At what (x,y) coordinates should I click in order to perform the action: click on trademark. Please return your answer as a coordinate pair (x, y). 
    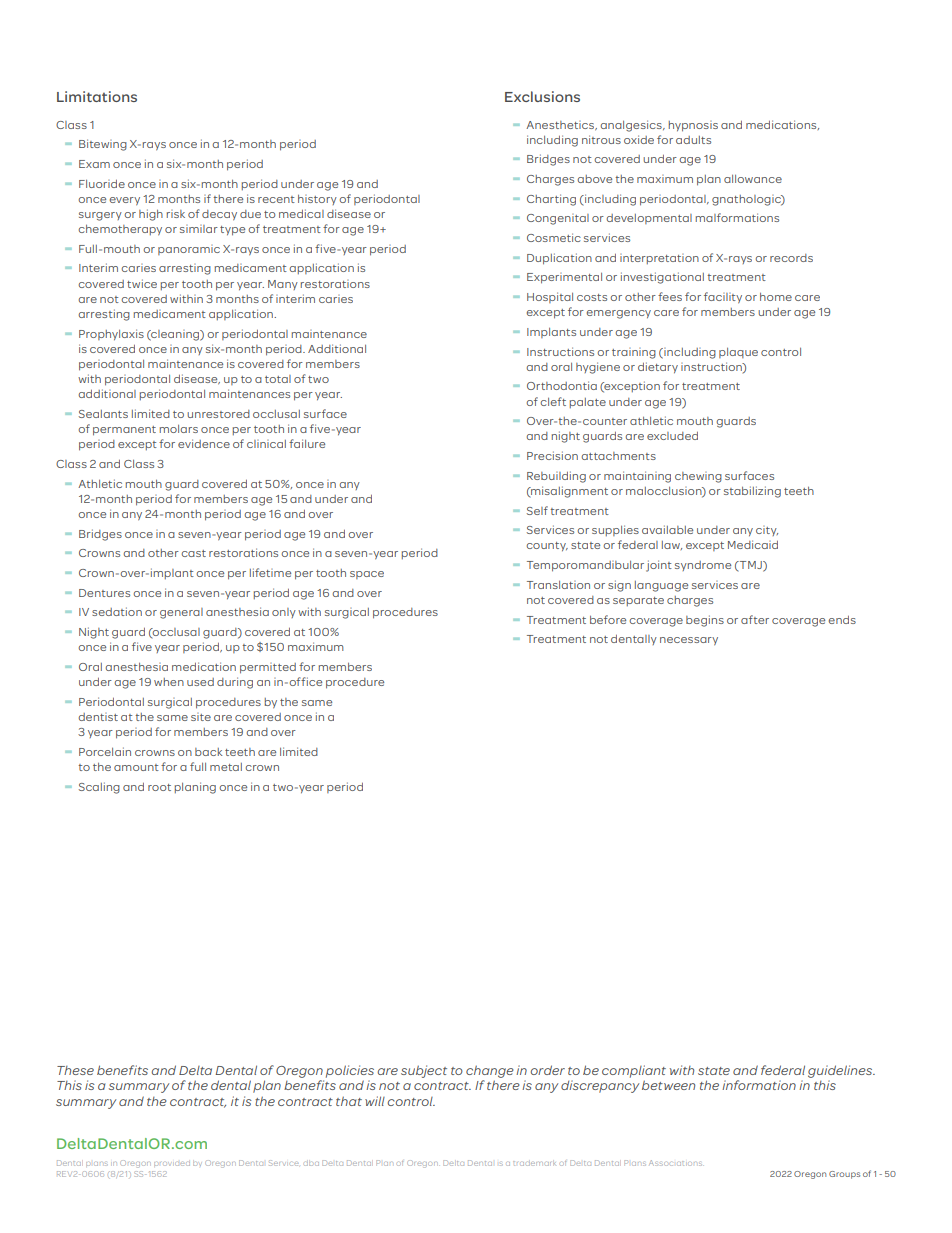
    Looking at the image, I should click on (534, 1163).
